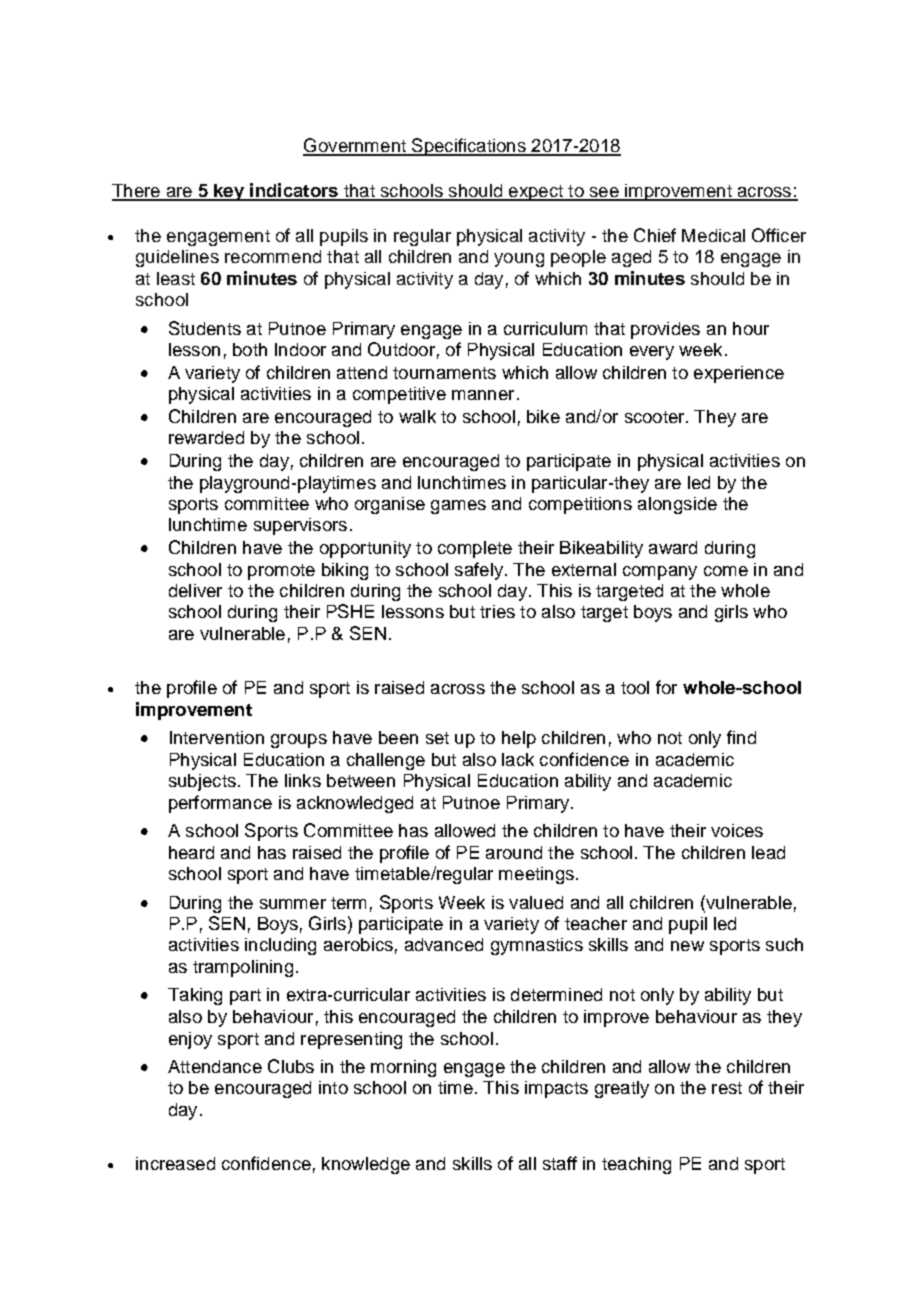 This screenshot has height=1308, width=924. I want to click on tool, so click(635, 687).
